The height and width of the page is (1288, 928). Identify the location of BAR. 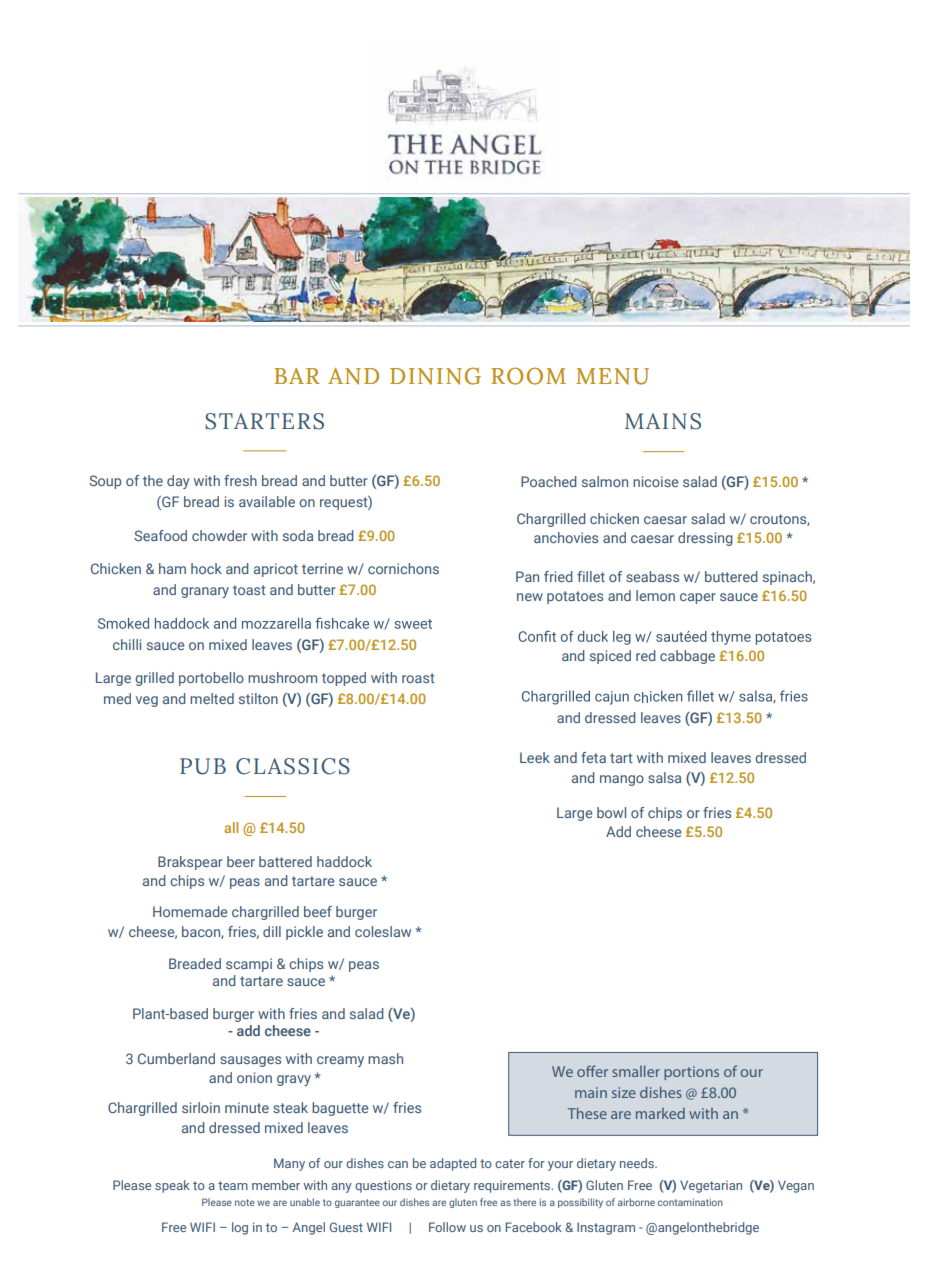
(297, 376).
